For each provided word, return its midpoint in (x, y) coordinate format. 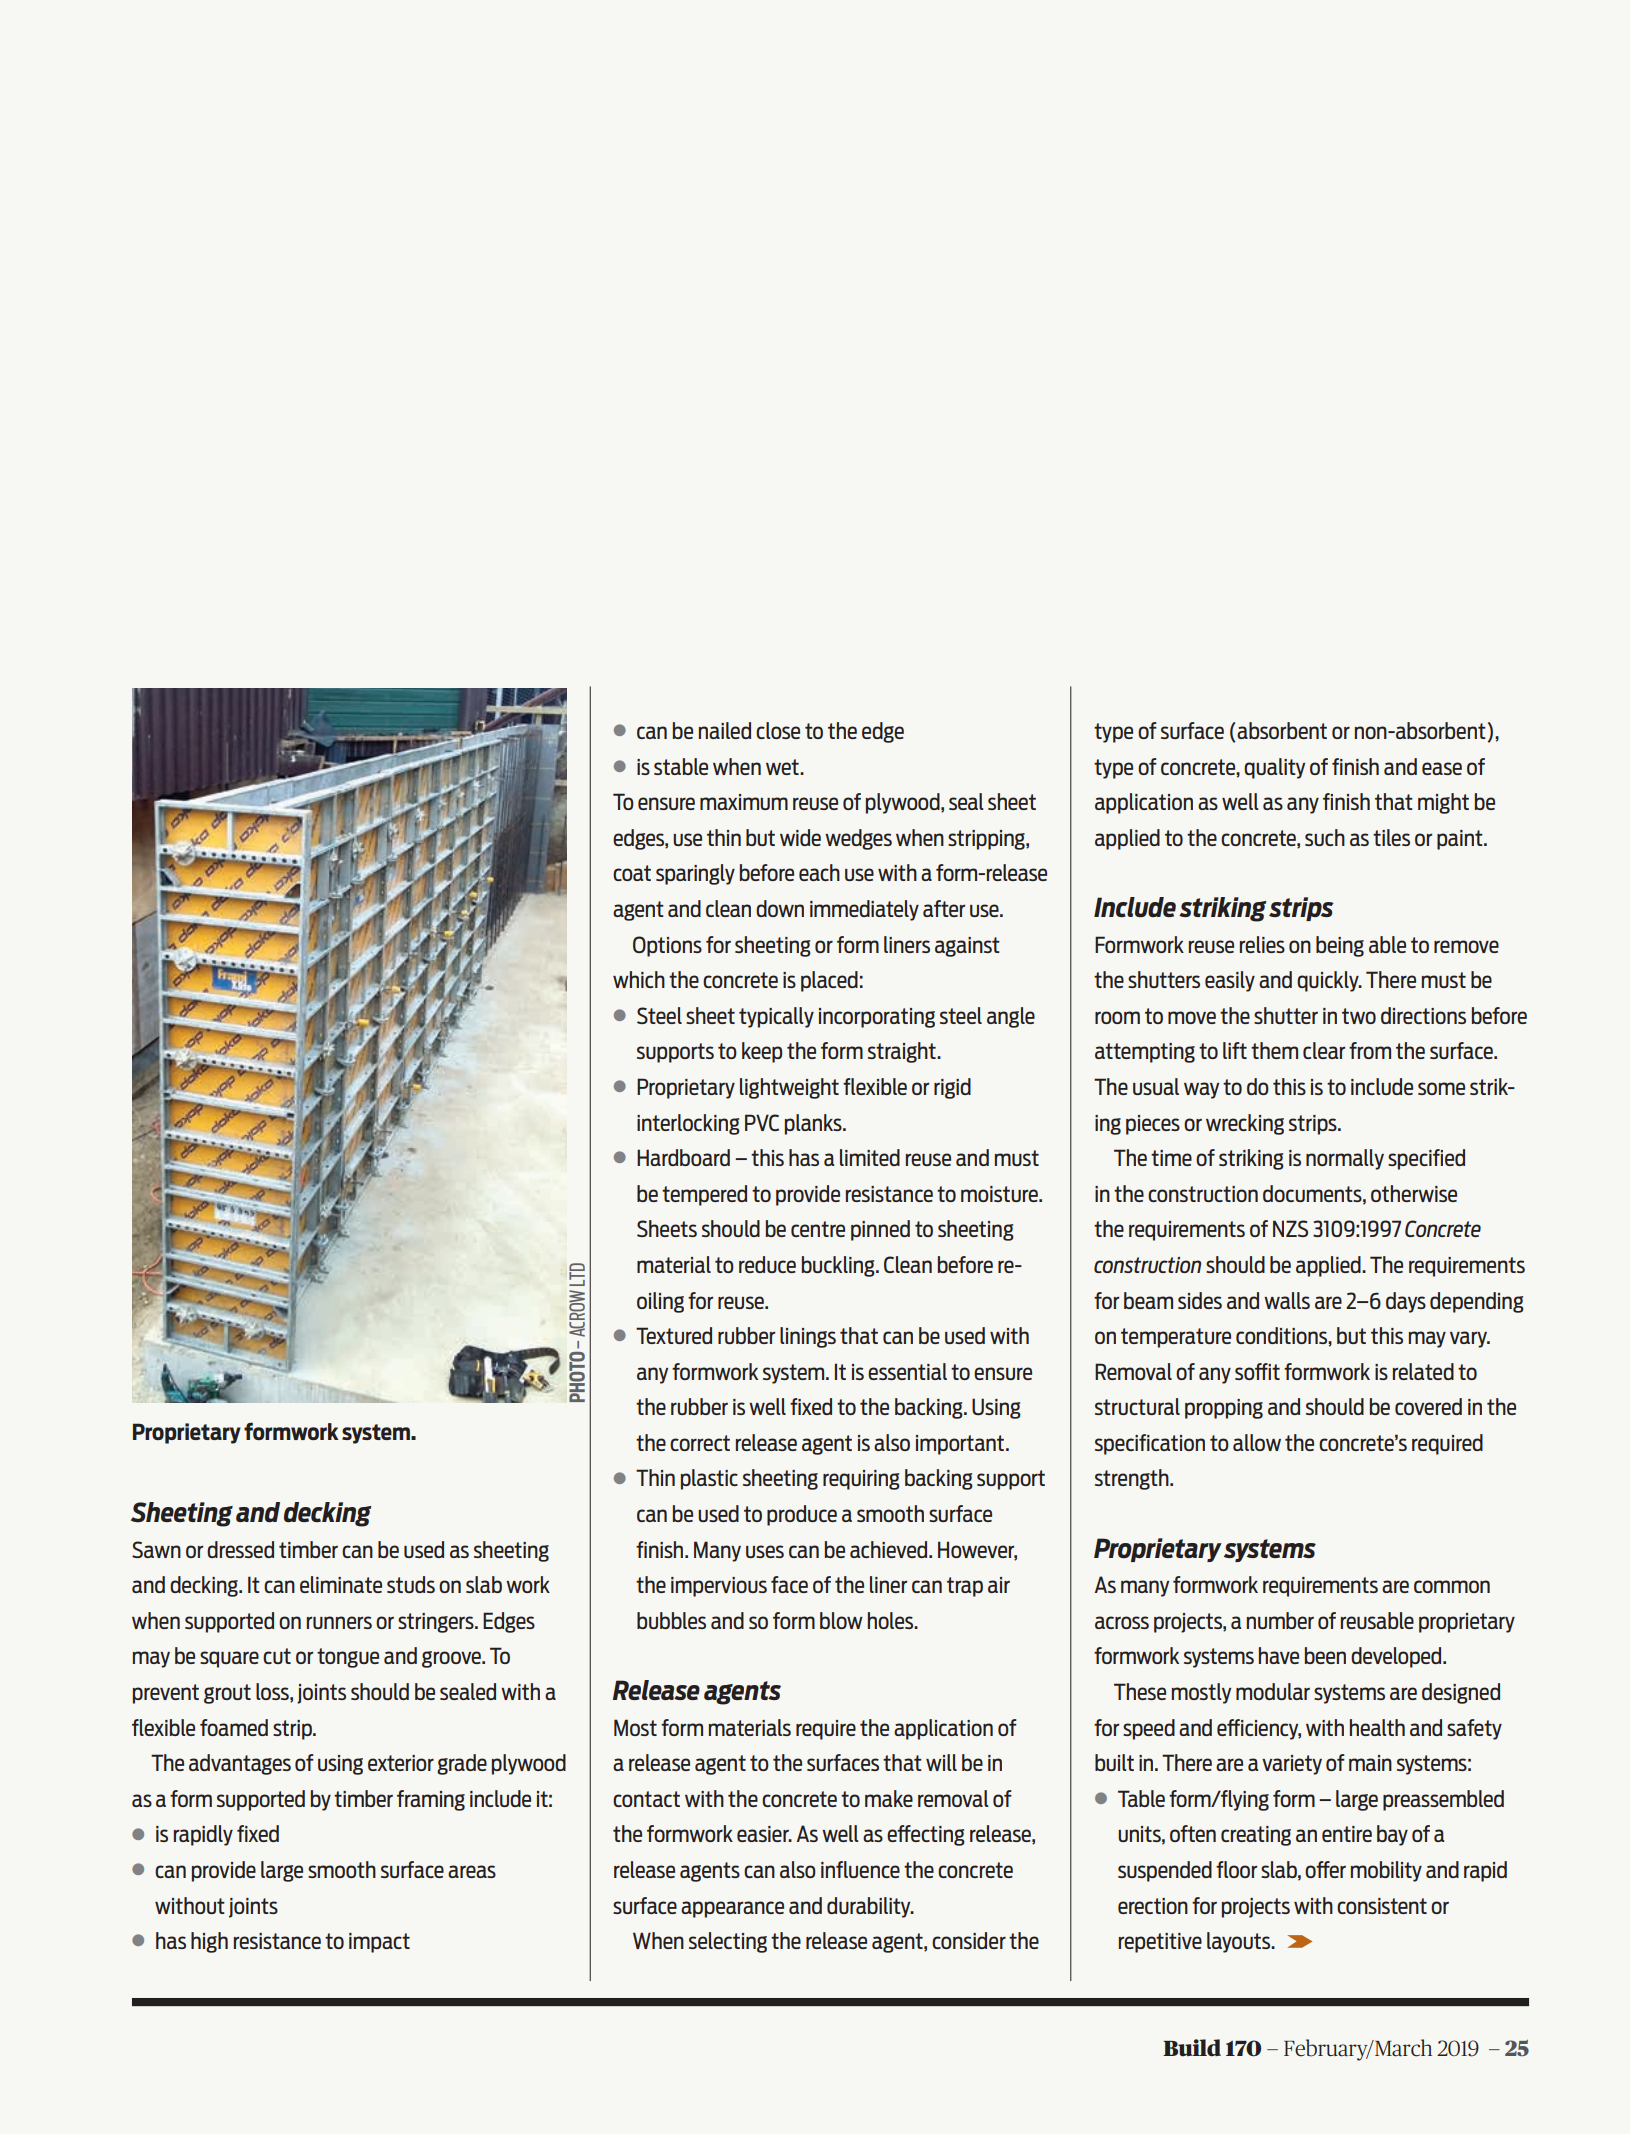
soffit (1257, 1371)
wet (783, 767)
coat (632, 873)
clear (1324, 1050)
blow (841, 1620)
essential (907, 1371)
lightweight (789, 1088)
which (639, 979)
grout (227, 1694)
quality (1274, 768)
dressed (240, 1549)
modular (1273, 1691)
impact (379, 1943)
